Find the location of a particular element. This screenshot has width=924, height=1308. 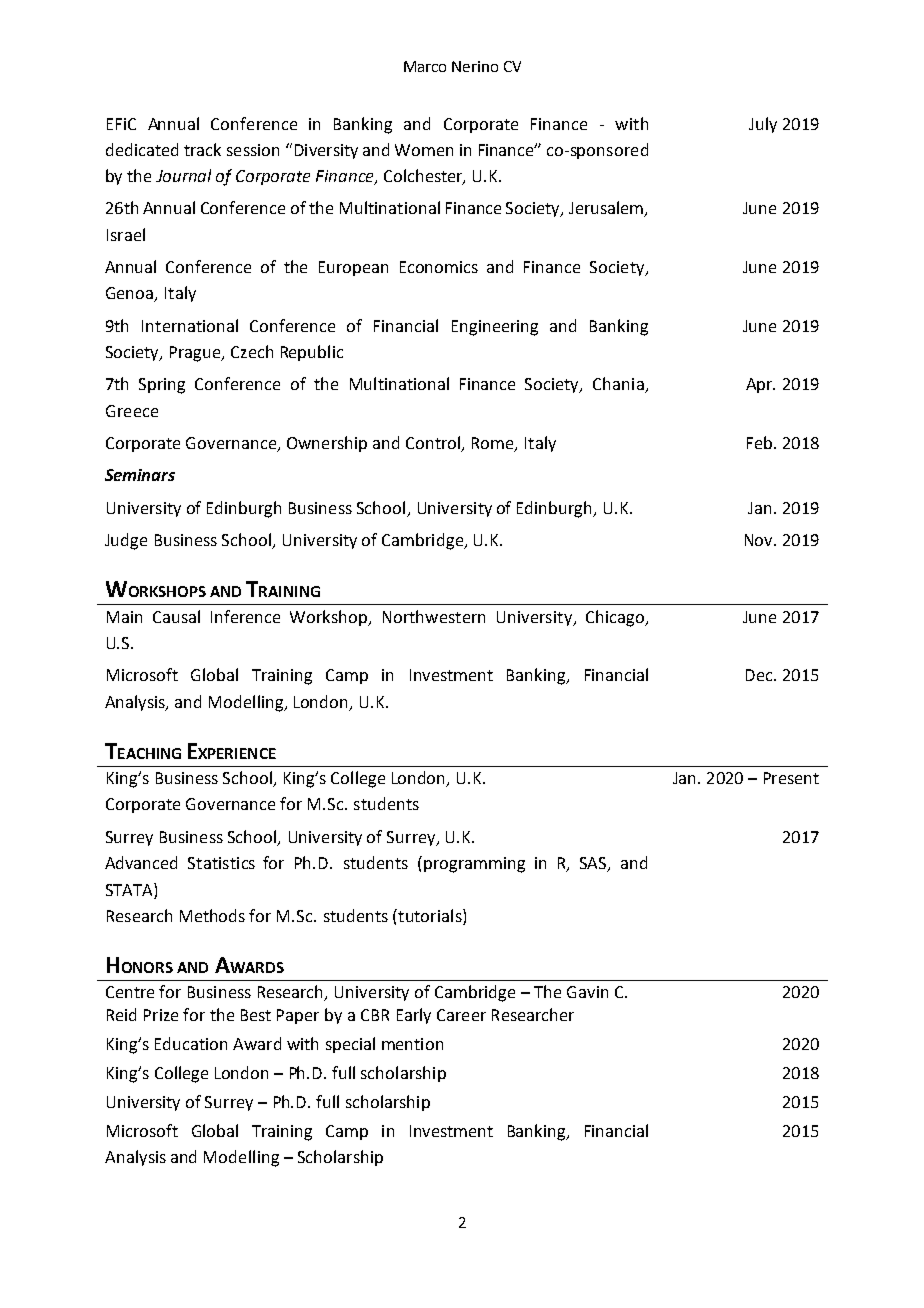

July is located at coordinates (763, 125).
